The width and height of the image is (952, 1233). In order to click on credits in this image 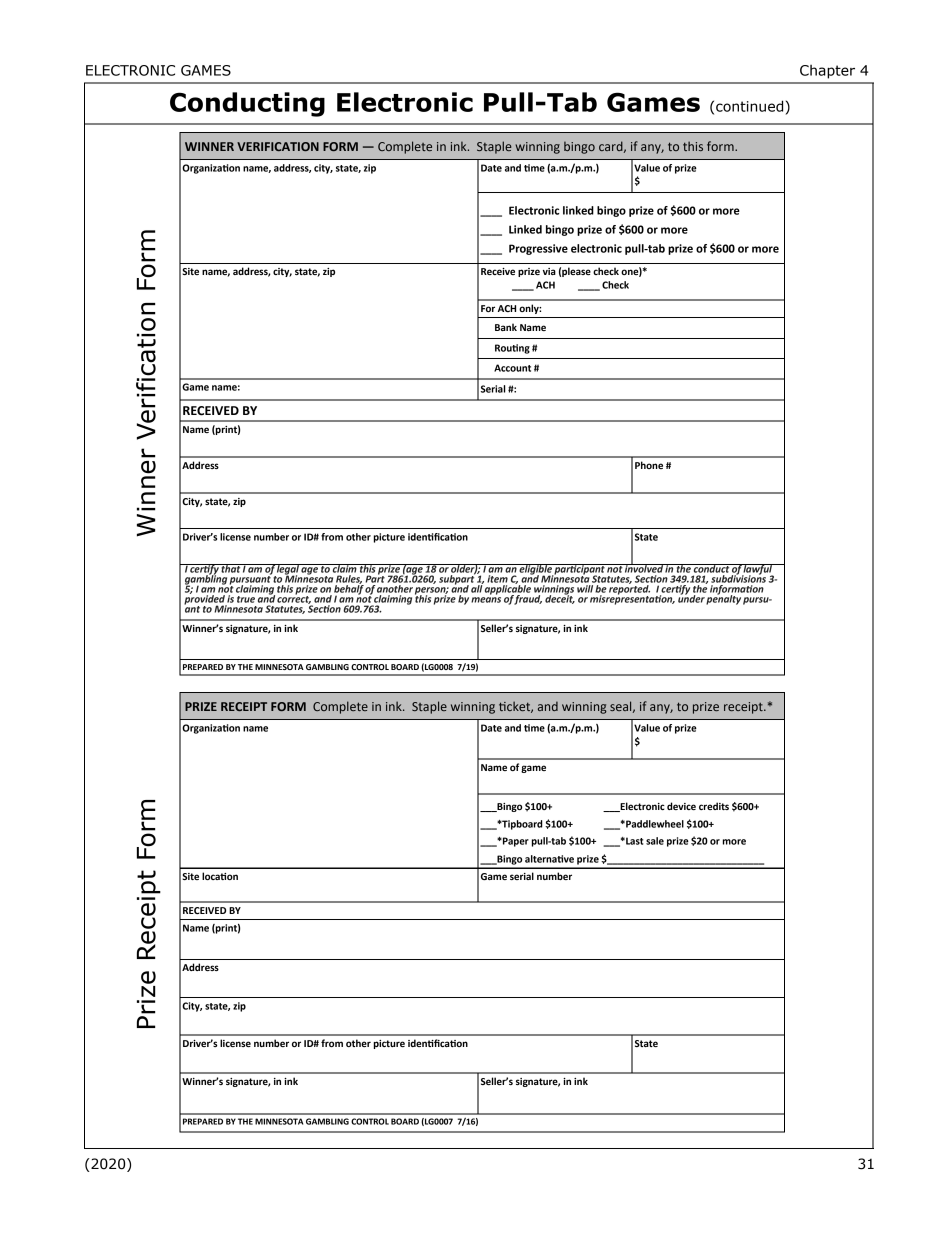, I will do `click(714, 806)`.
